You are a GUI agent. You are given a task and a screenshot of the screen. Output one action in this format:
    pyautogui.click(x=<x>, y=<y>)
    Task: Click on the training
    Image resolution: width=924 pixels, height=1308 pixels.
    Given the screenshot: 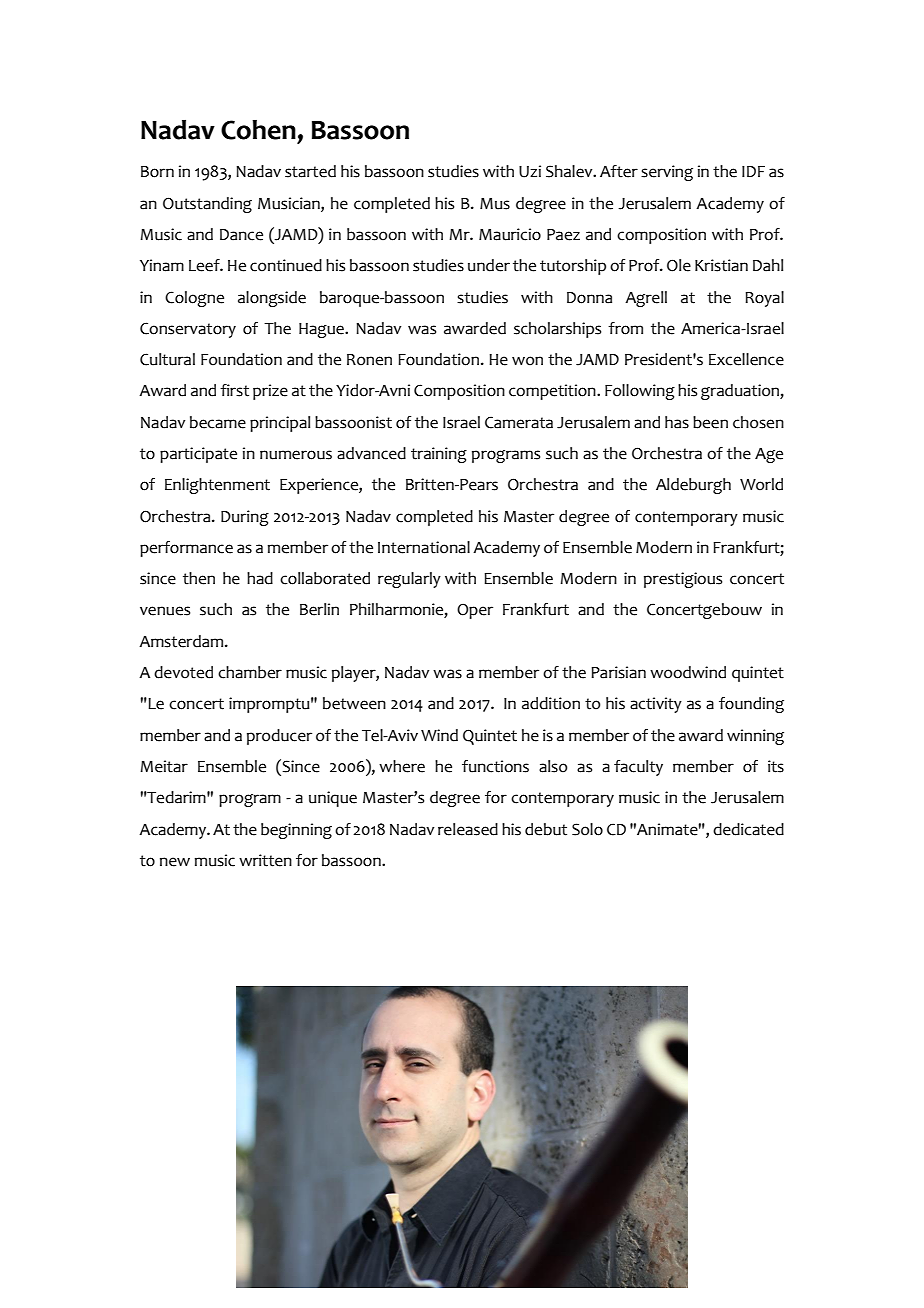 What is the action you would take?
    pyautogui.click(x=439, y=455)
